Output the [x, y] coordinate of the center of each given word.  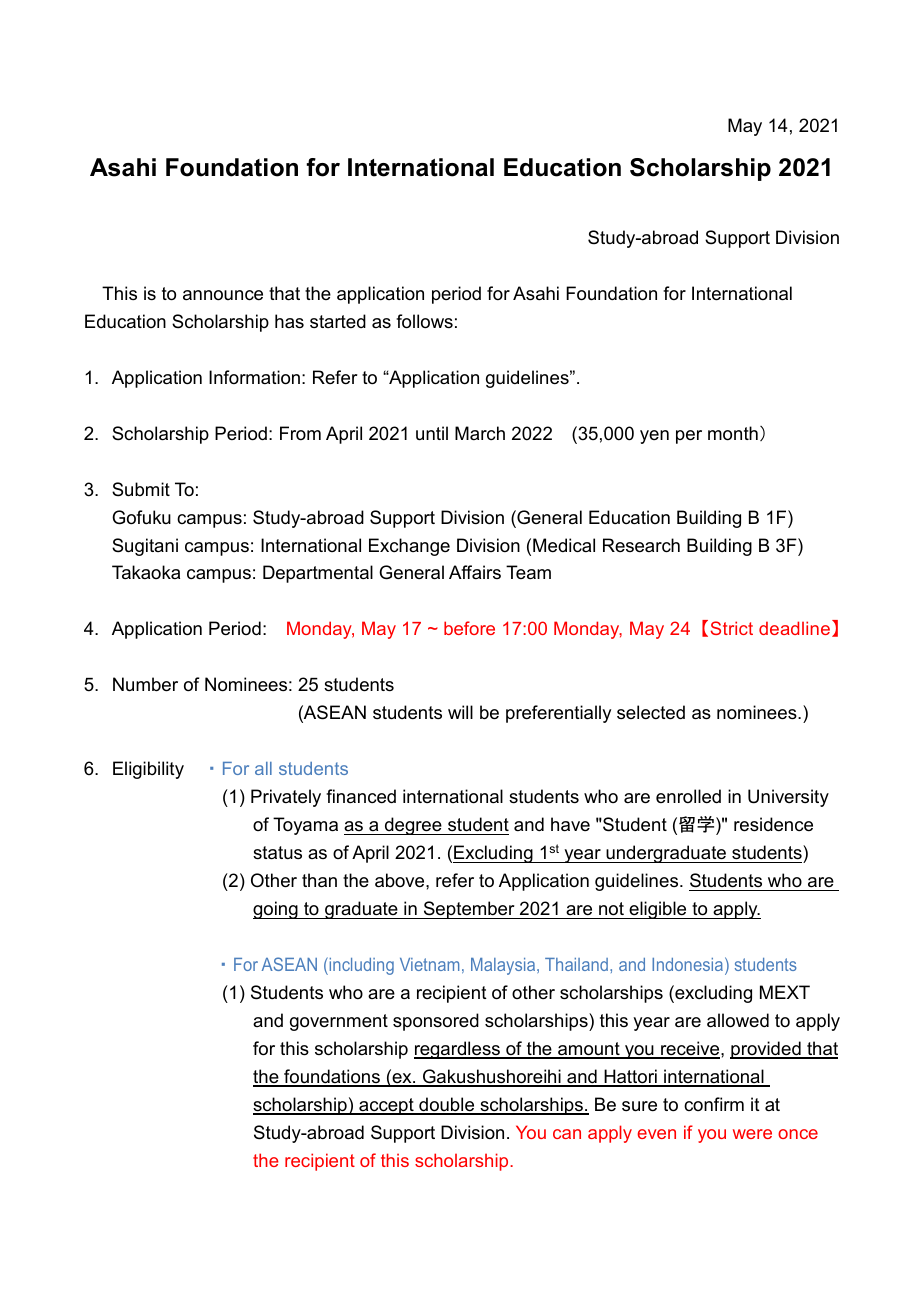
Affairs [475, 572]
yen [654, 437]
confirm [714, 1104]
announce [223, 295]
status [277, 853]
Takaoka [146, 572]
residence [773, 824]
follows [424, 321]
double [447, 1105]
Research [641, 545]
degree [413, 826]
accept [386, 1106]
